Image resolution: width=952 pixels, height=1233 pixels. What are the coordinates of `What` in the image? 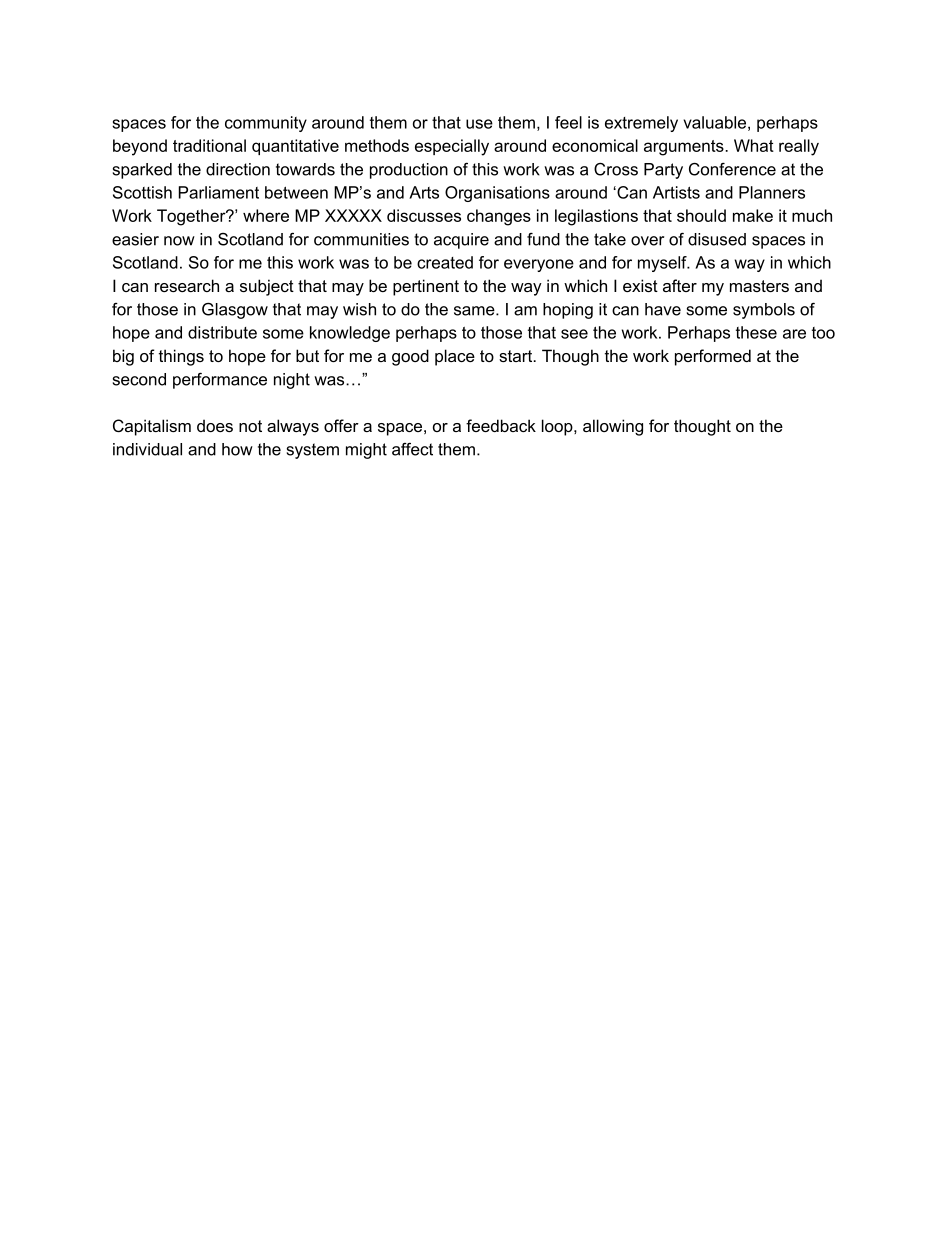 It's located at (754, 145).
